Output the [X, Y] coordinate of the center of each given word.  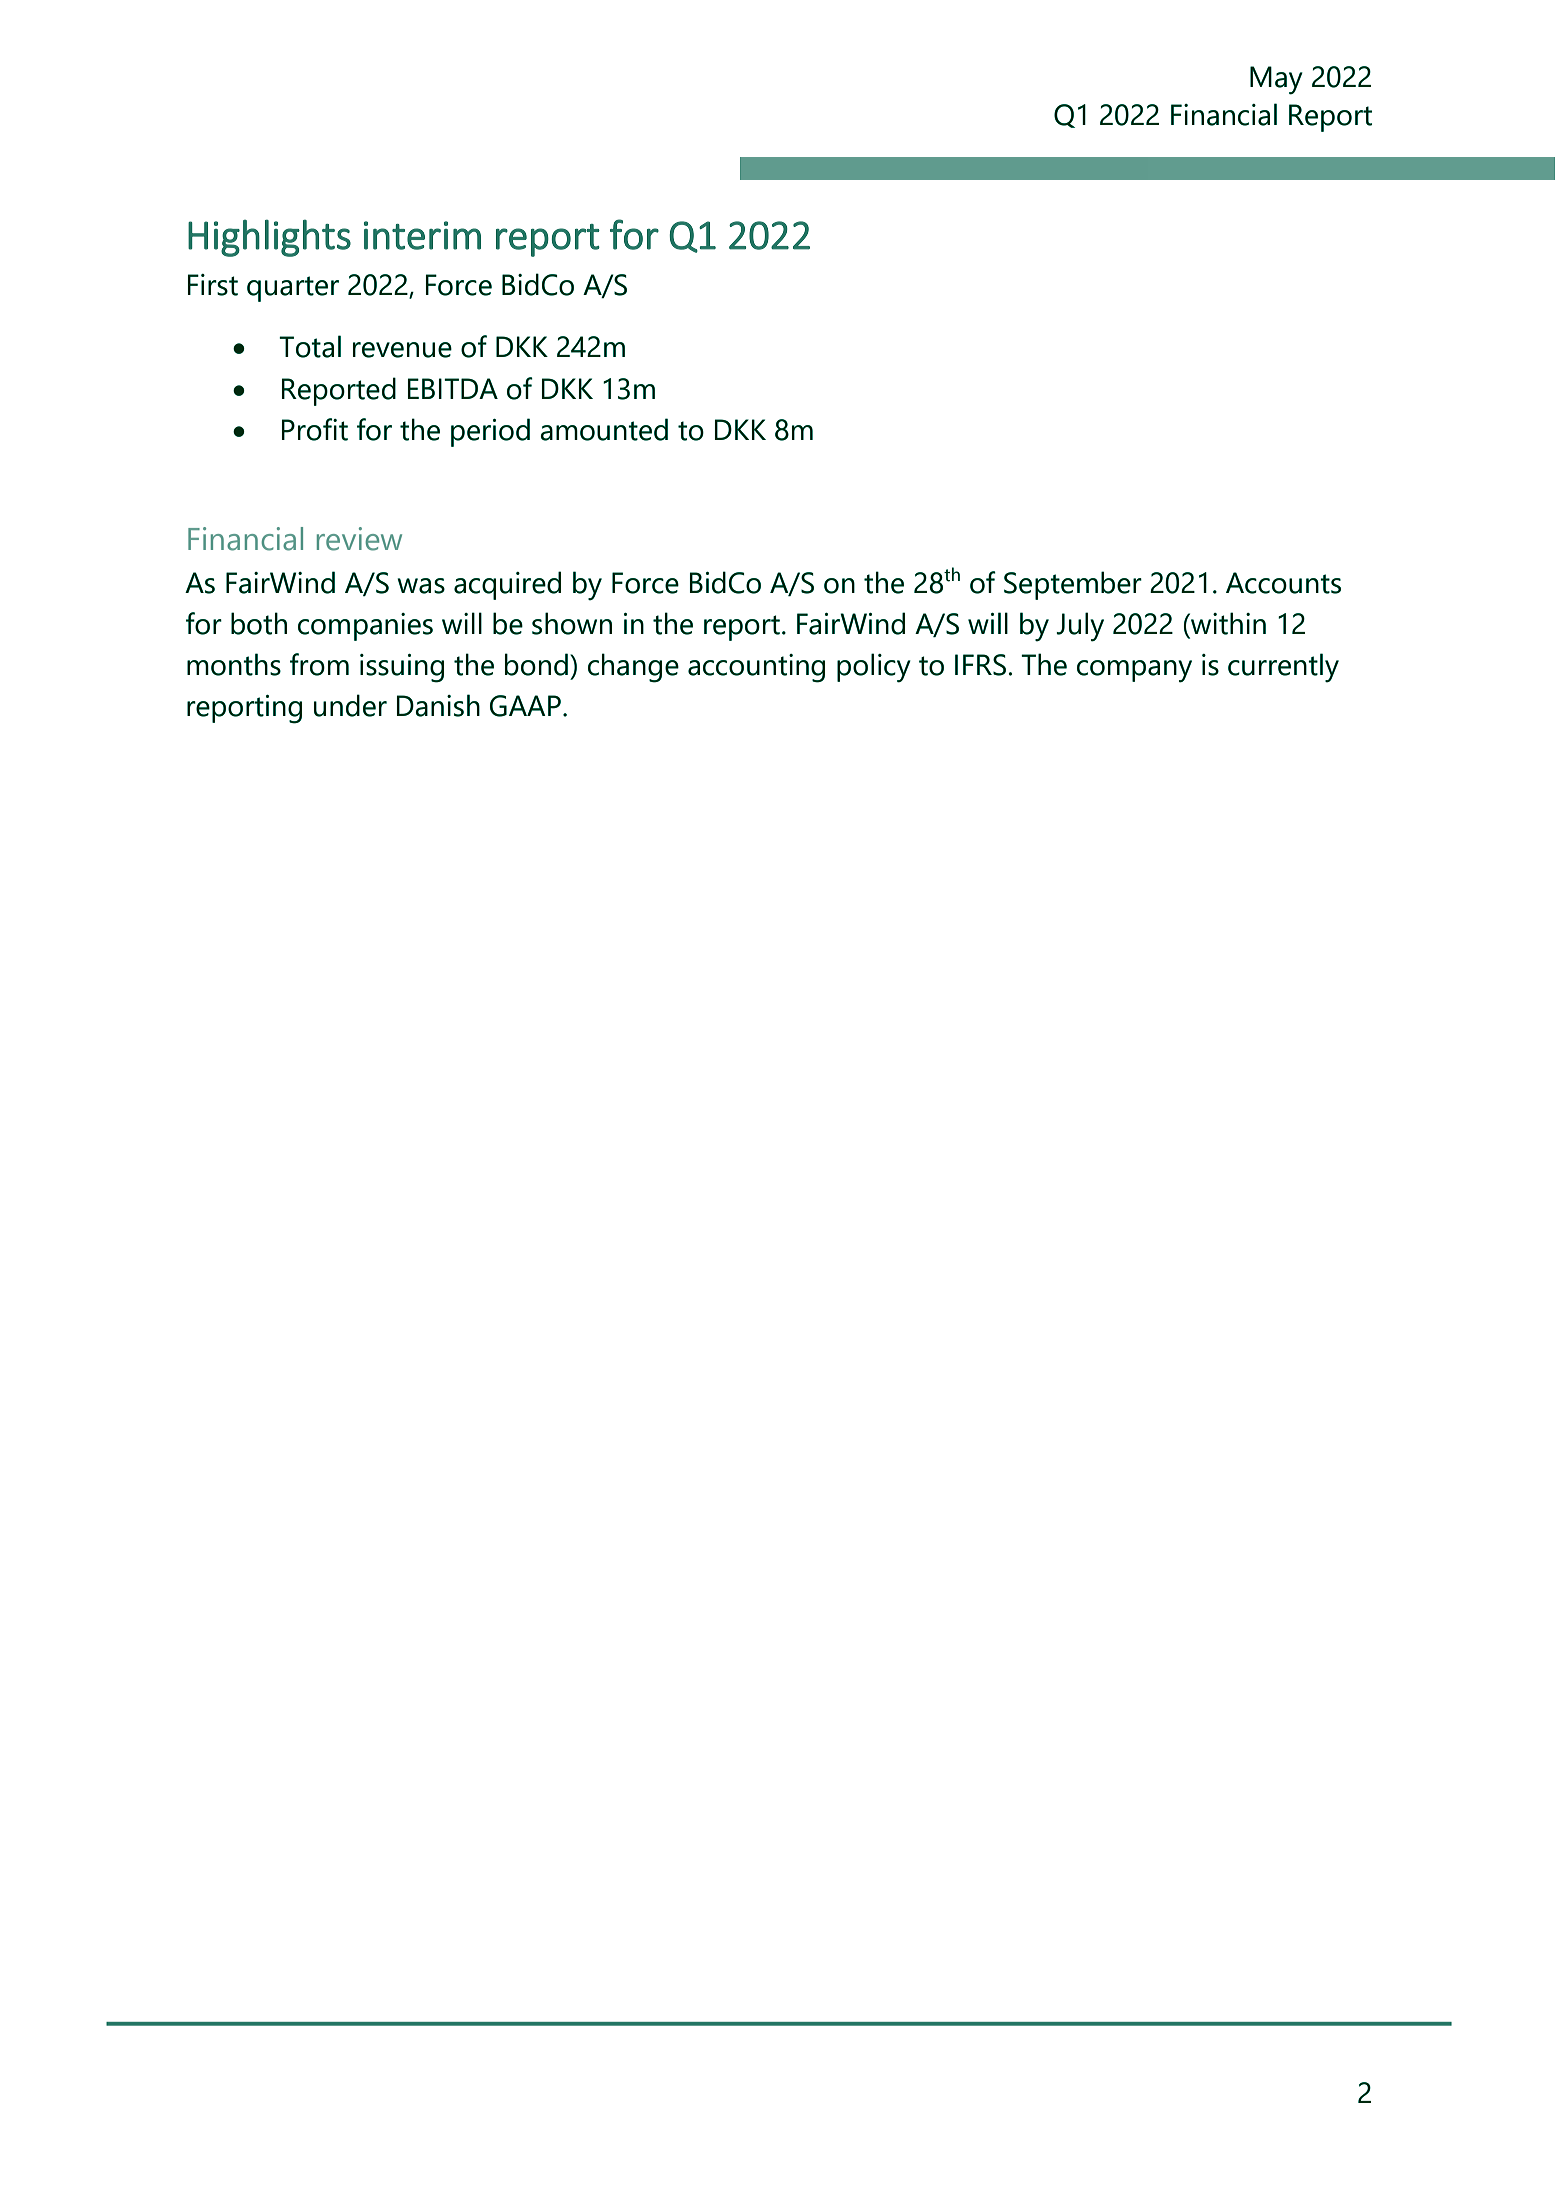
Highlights [269, 238]
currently [1283, 668]
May [1276, 80]
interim [422, 235]
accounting [756, 668]
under [350, 705]
